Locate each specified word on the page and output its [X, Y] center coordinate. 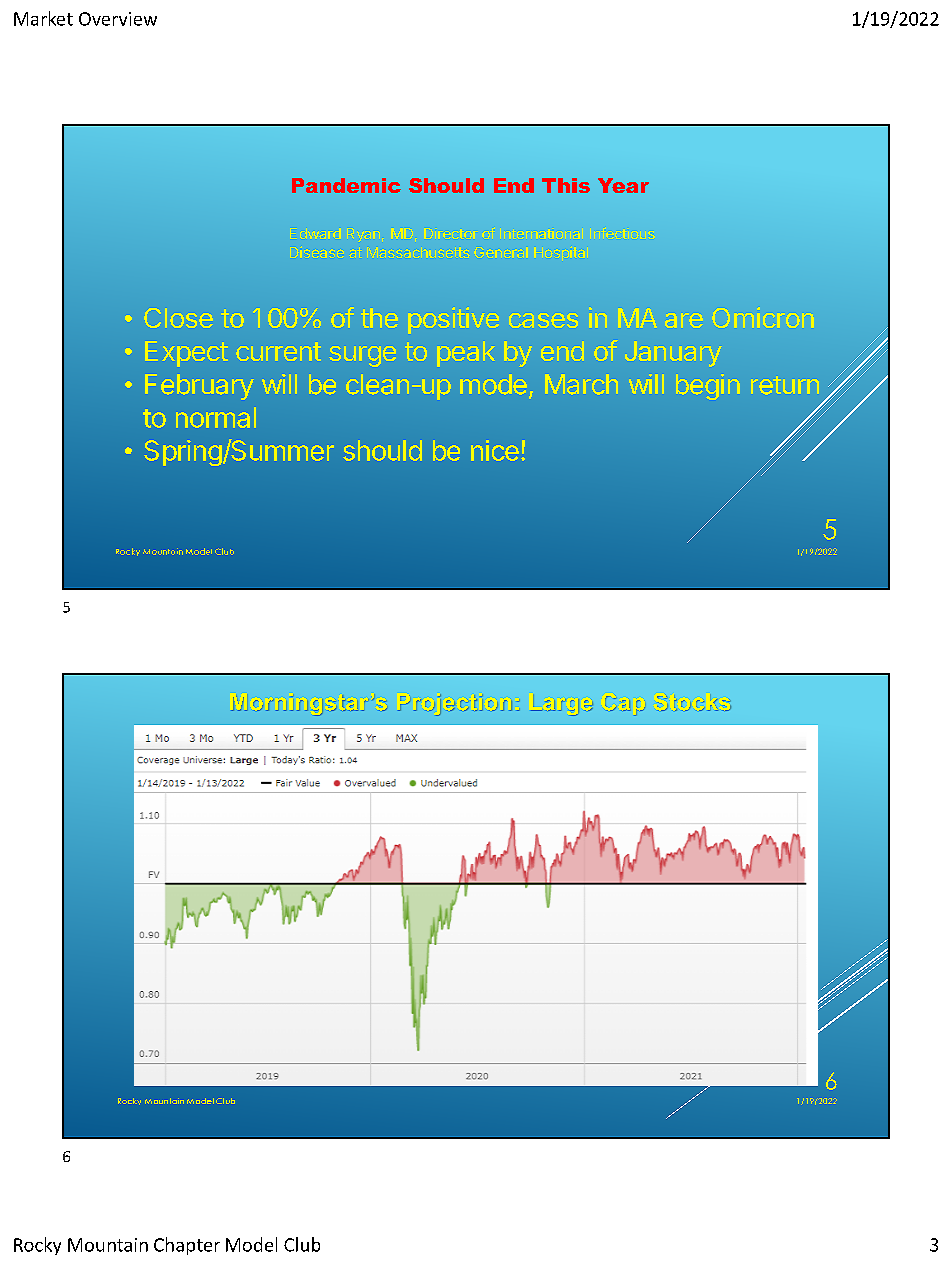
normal [216, 417]
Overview [118, 19]
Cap [625, 706]
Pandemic [346, 185]
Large [562, 705]
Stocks [694, 703]
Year [623, 185]
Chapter [187, 1246]
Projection [455, 705]
